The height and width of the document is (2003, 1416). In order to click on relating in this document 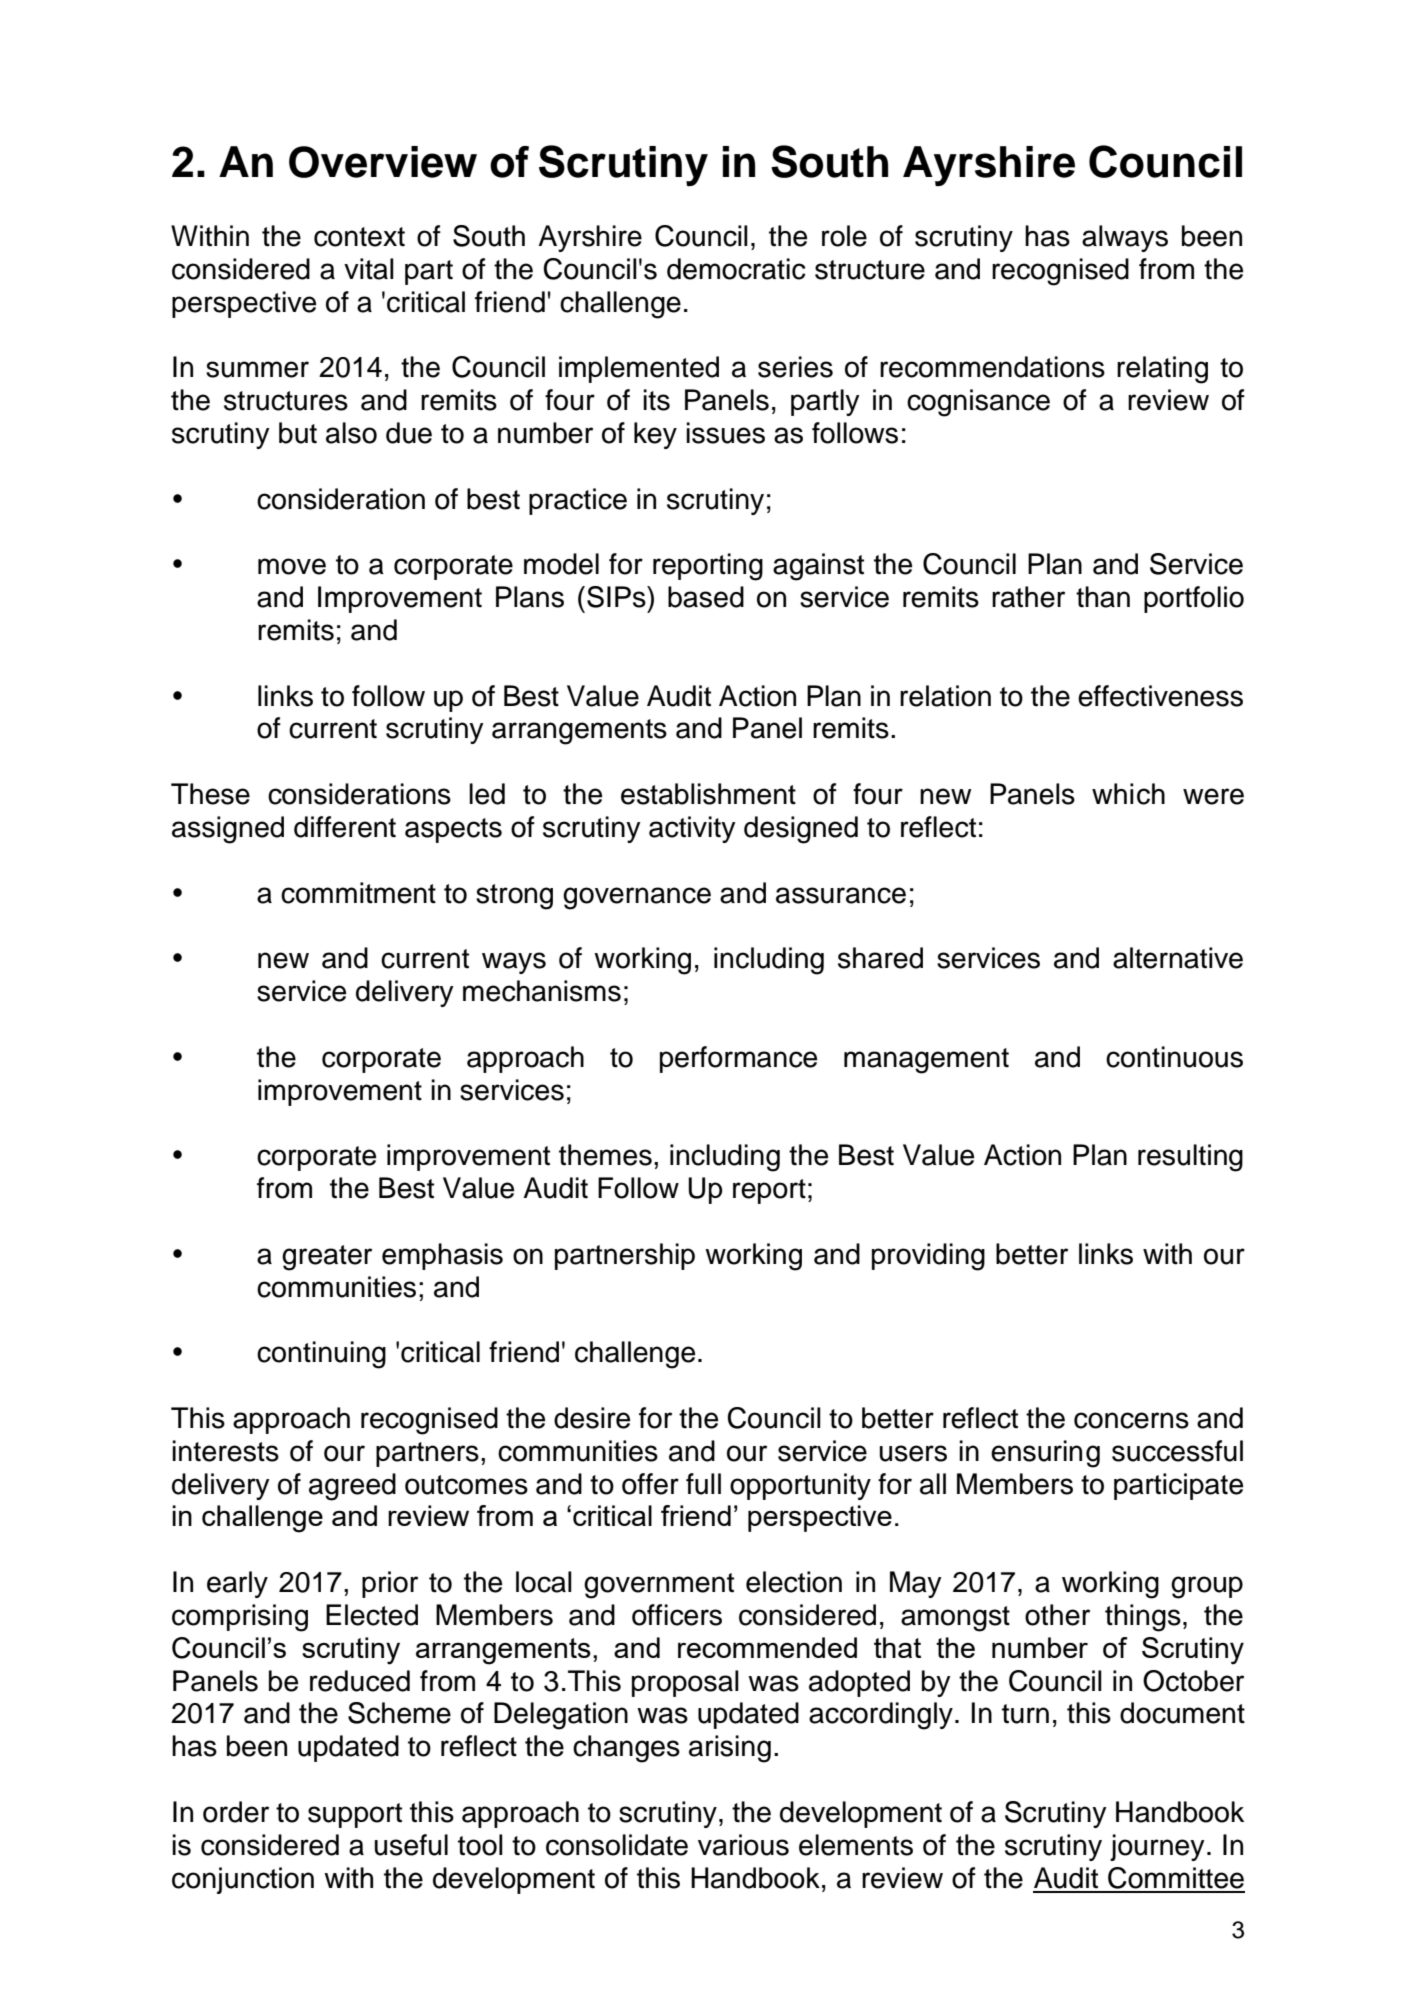, I will do `click(1162, 370)`.
